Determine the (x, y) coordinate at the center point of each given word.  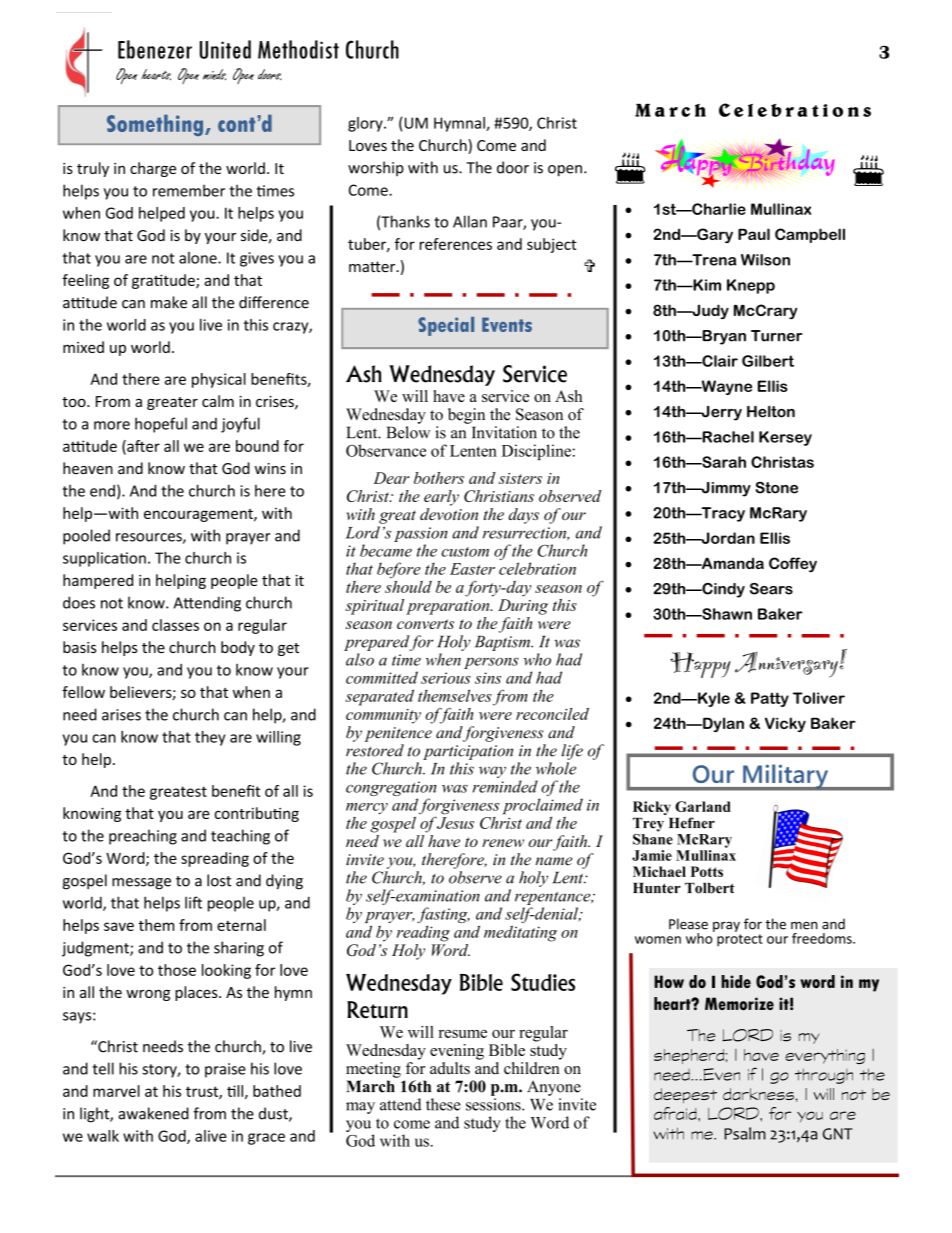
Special (446, 326)
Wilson (765, 260)
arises (121, 715)
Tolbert (710, 888)
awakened (153, 1113)
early (441, 498)
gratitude (164, 281)
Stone (777, 488)
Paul (754, 234)
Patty (770, 699)
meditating (520, 933)
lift (193, 902)
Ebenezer (155, 49)
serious (446, 678)
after (142, 447)
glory (366, 124)
